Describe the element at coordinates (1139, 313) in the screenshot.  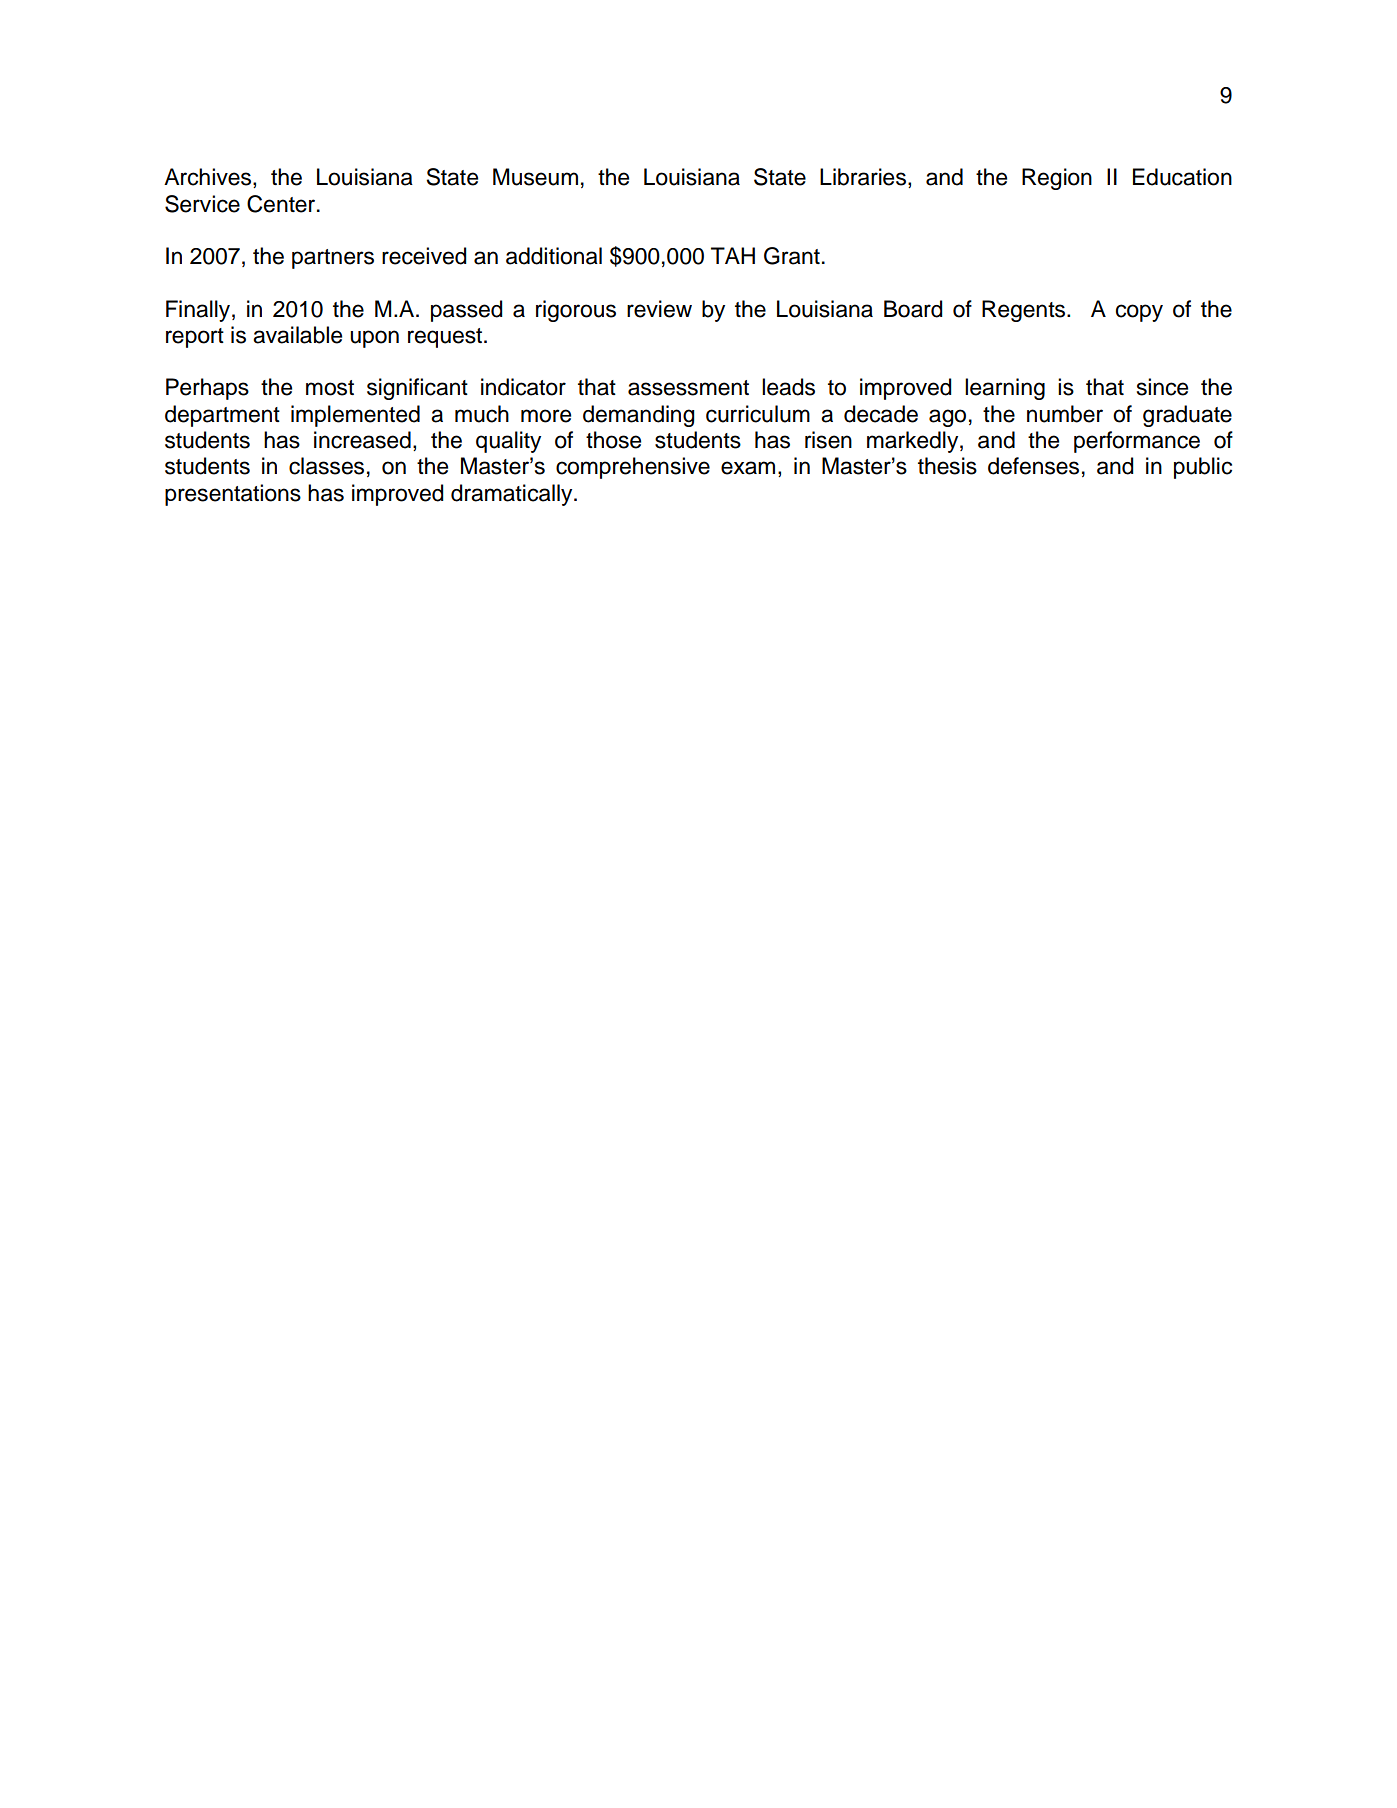
I see `copy` at that location.
